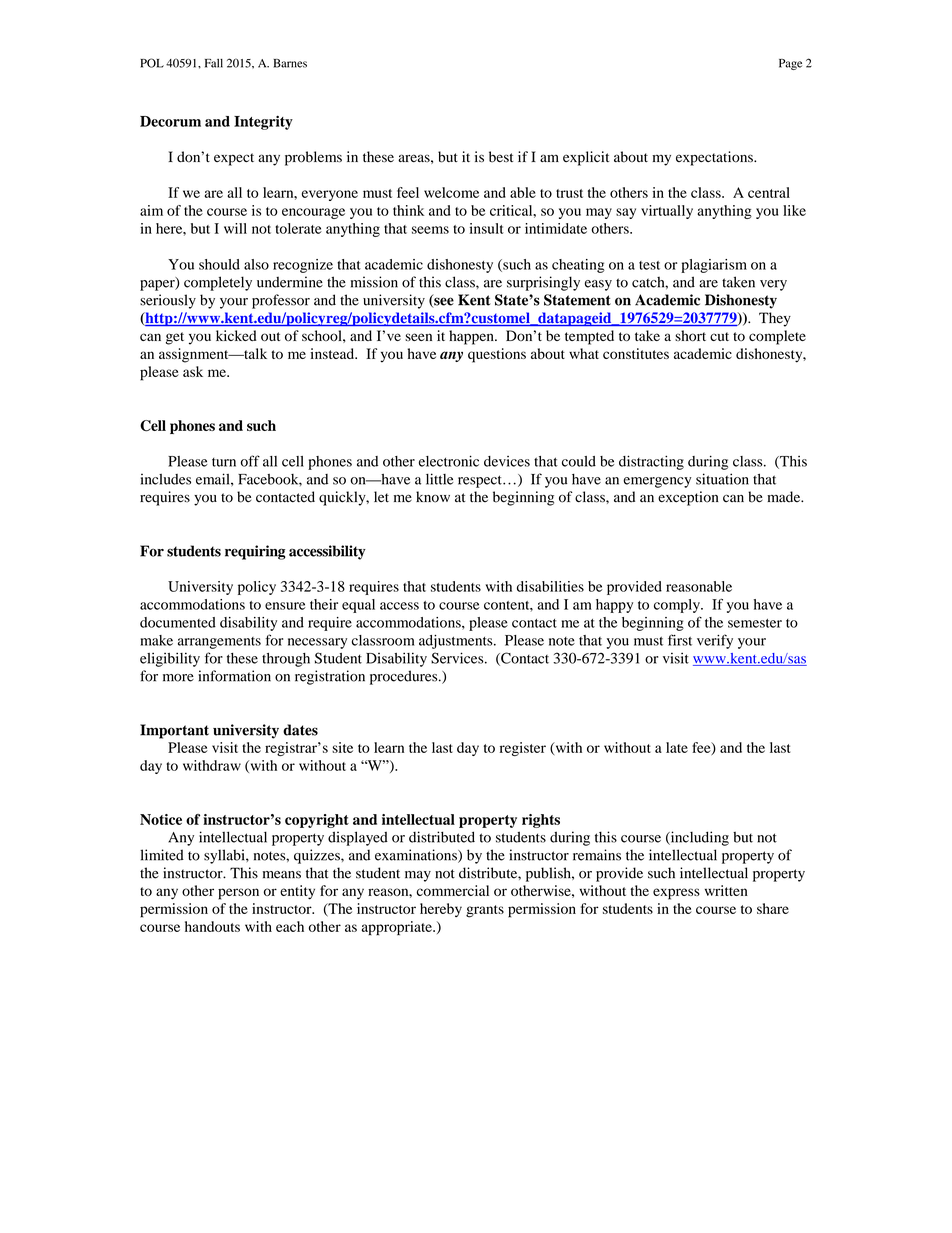 This screenshot has height=1233, width=952. What do you see at coordinates (501, 157) in the screenshot?
I see `best` at bounding box center [501, 157].
